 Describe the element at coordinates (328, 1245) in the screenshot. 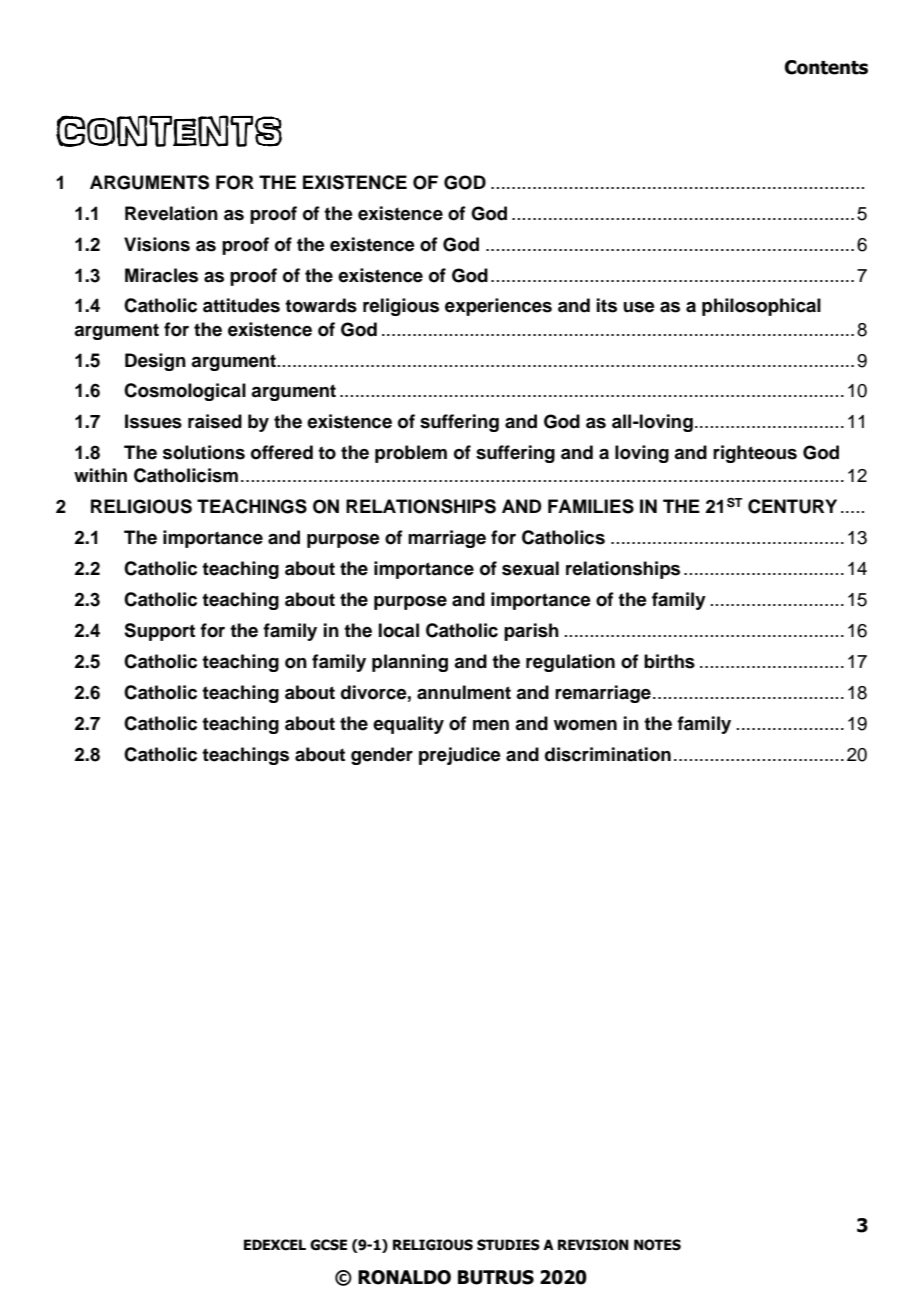

I see `GCSE` at that location.
